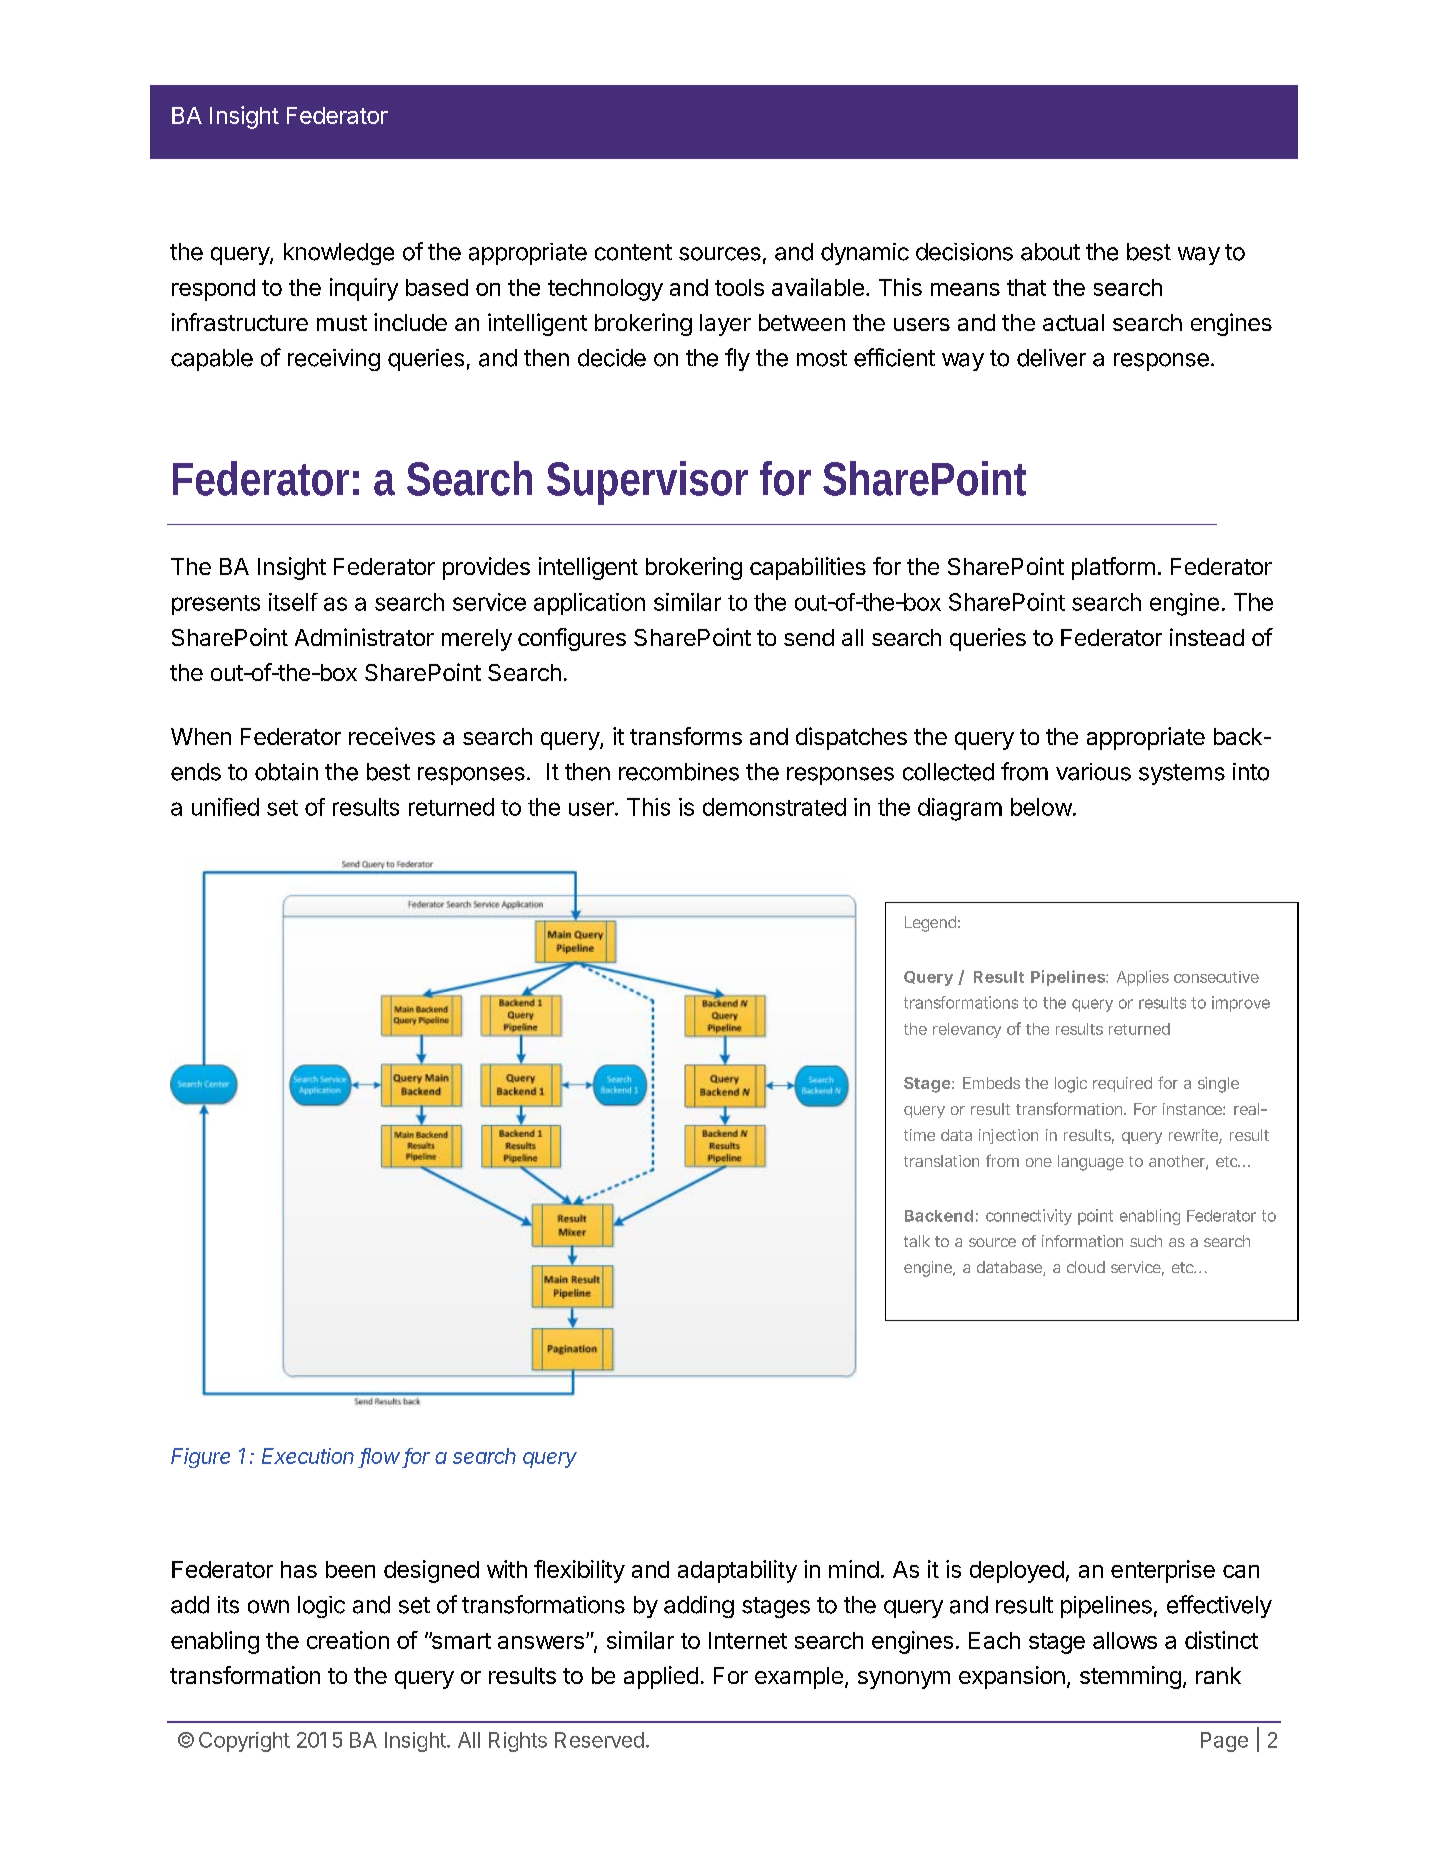  What do you see at coordinates (348, 1640) in the screenshot?
I see `creation` at bounding box center [348, 1640].
